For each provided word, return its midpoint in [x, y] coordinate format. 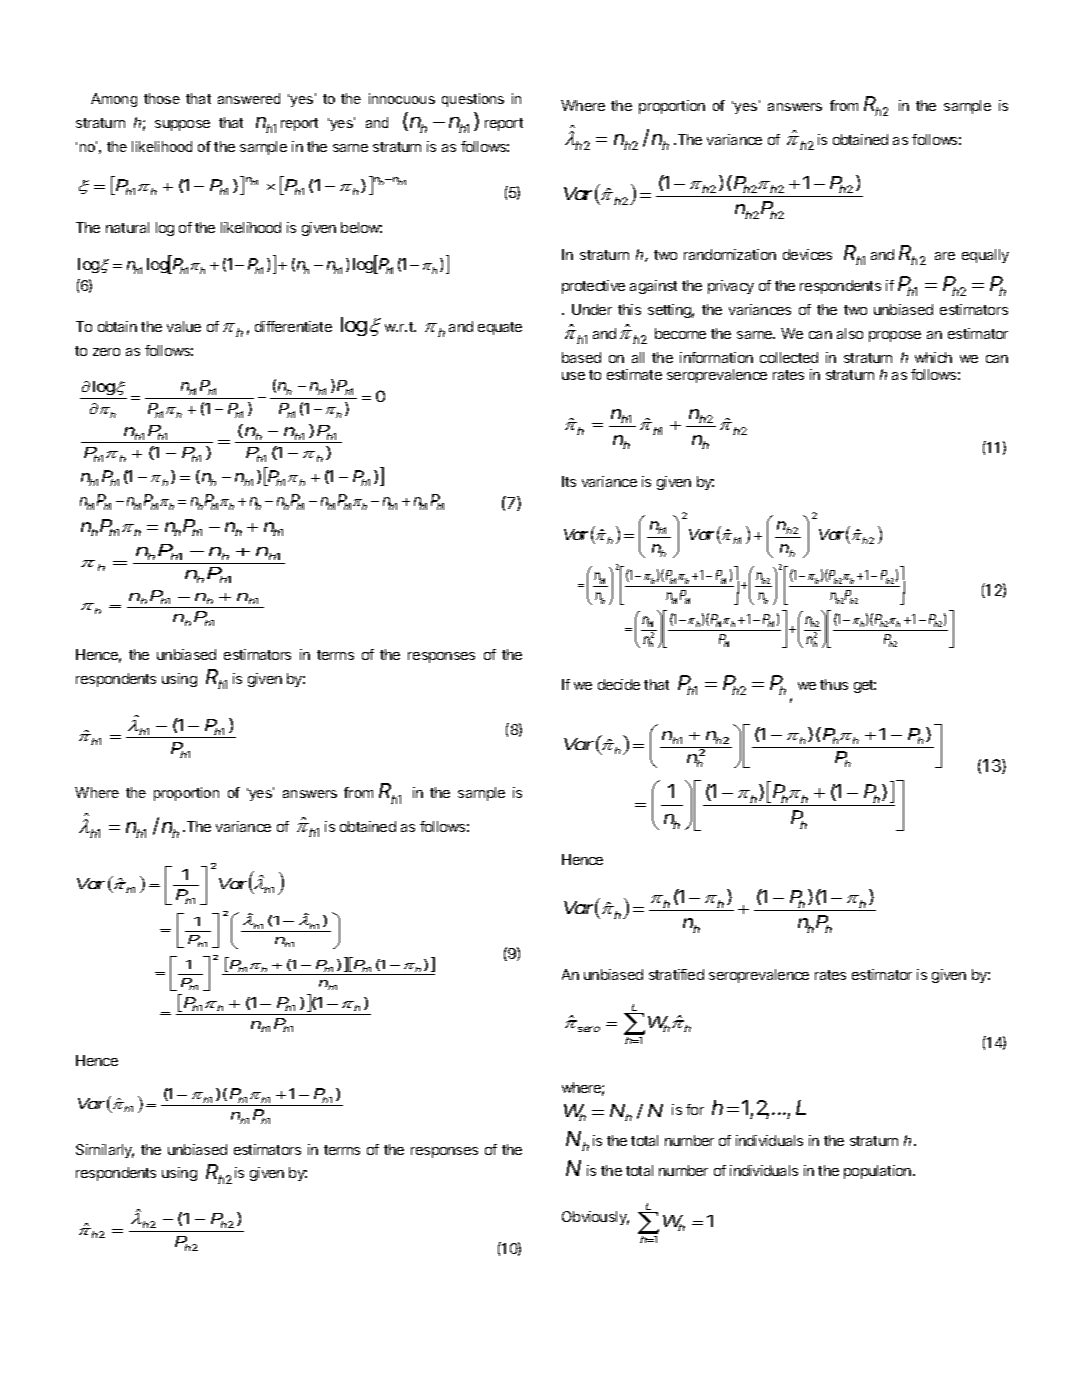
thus [834, 684]
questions [473, 100]
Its [569, 481]
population [879, 1172]
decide [619, 684]
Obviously [595, 1218]
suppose [182, 125]
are [945, 256]
